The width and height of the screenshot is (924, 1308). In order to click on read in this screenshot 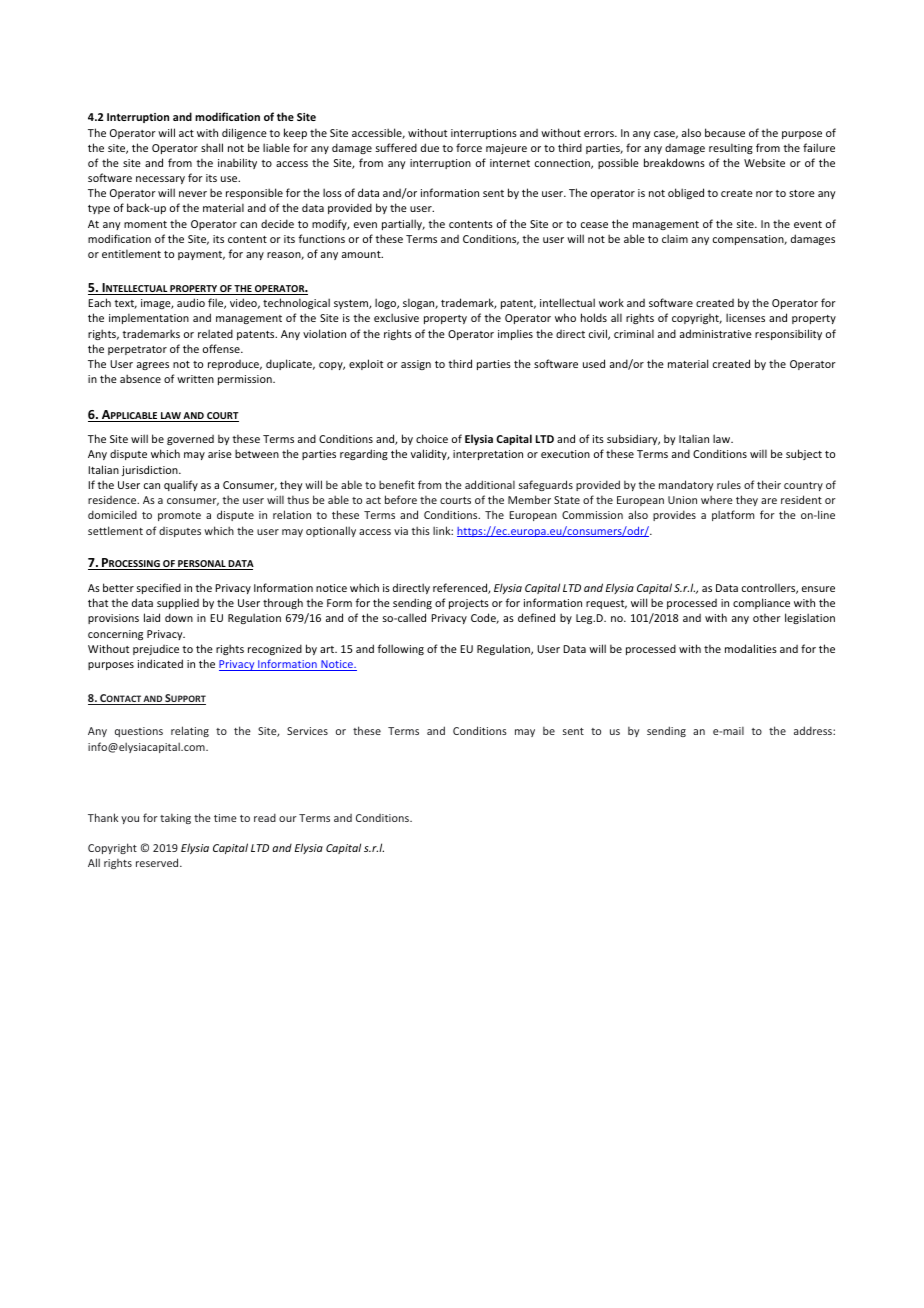, I will do `click(265, 817)`.
